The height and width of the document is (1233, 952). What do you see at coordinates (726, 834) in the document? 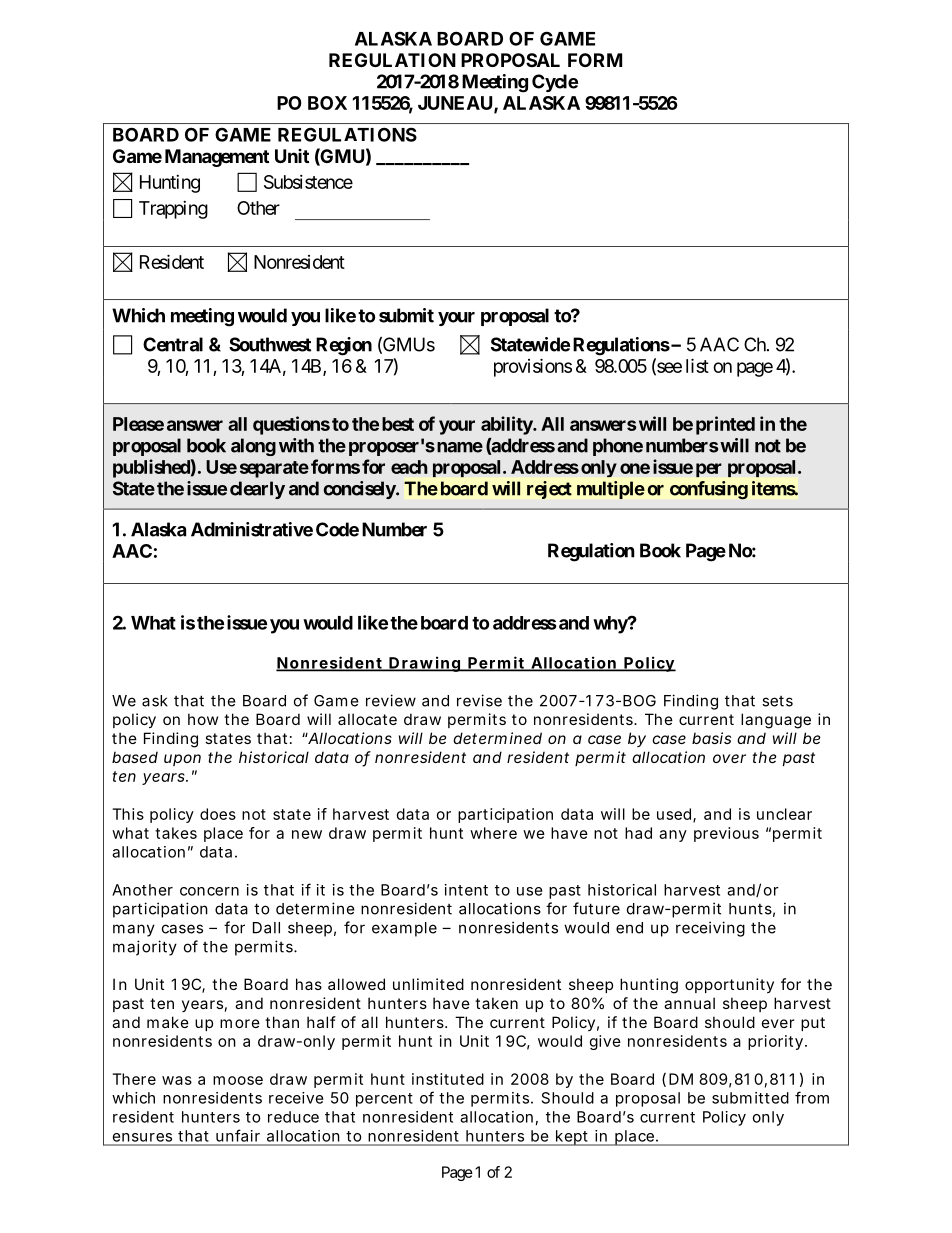
I see `previous` at bounding box center [726, 834].
